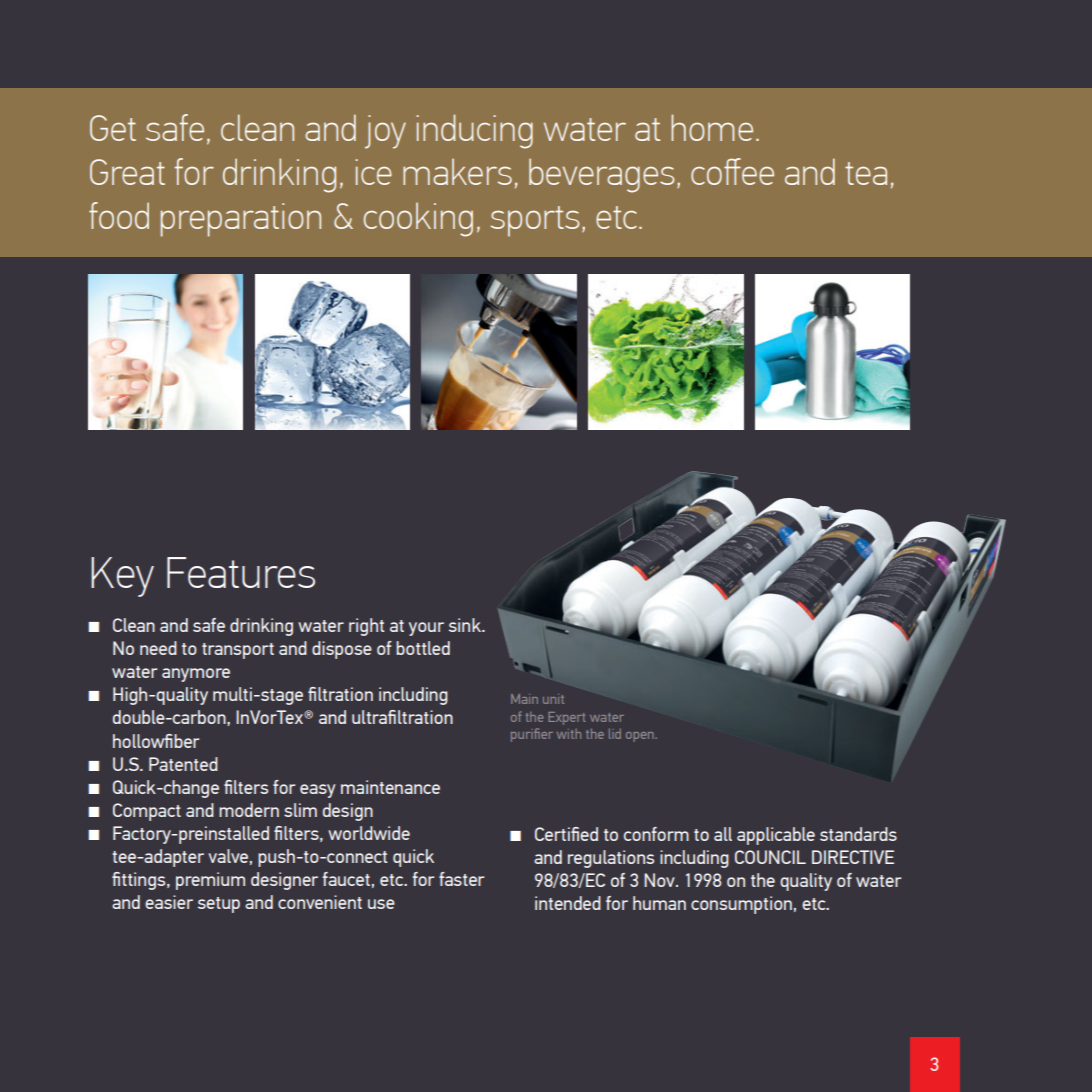 The image size is (1092, 1092). What do you see at coordinates (241, 220) in the document?
I see `preparation` at bounding box center [241, 220].
